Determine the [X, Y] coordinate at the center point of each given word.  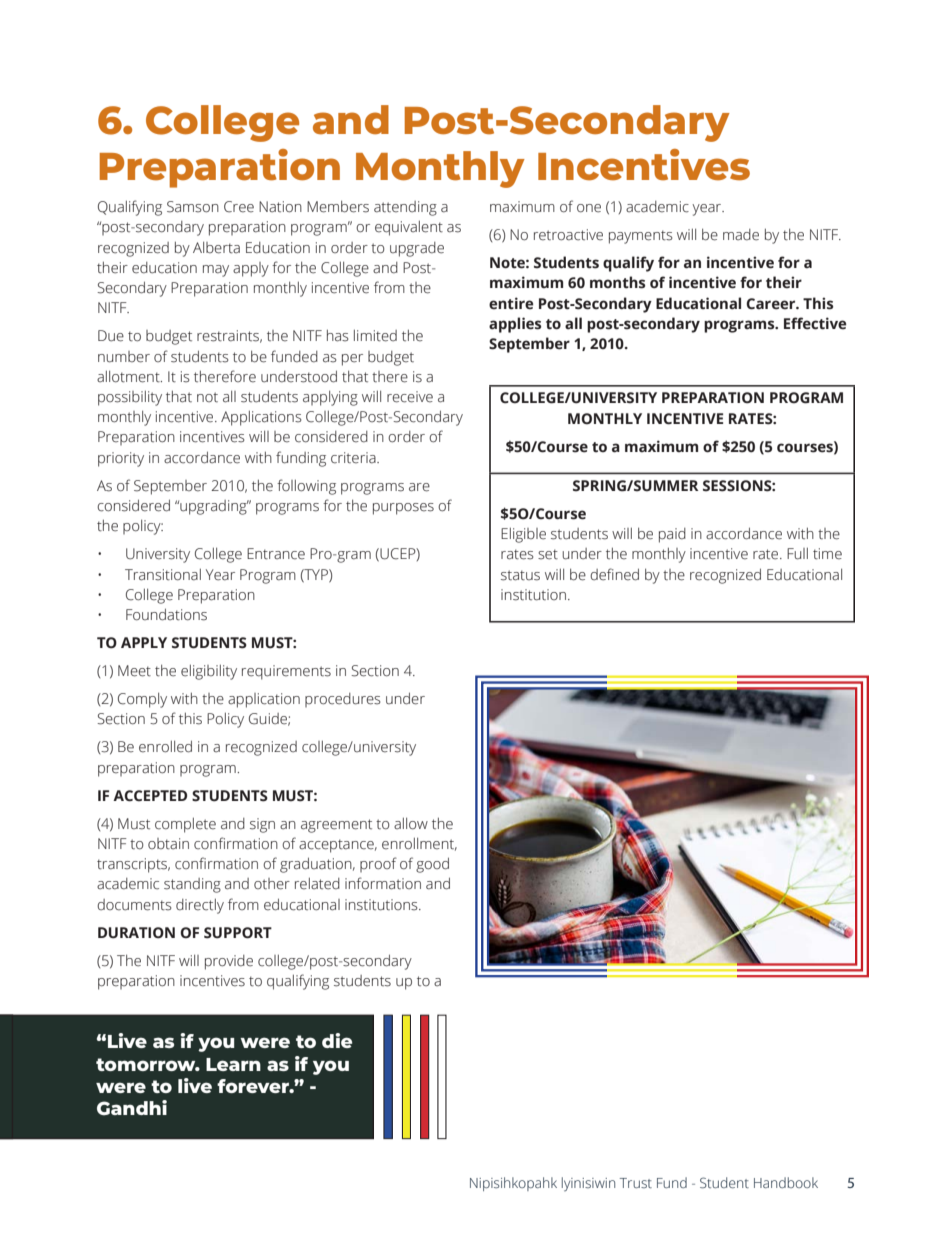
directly [200, 906]
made [741, 235]
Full [797, 554]
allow [411, 824]
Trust [636, 1183]
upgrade [417, 249]
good [432, 865]
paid [672, 535]
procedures [342, 700]
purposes [403, 509]
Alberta [216, 248]
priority [121, 459]
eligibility [209, 672]
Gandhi [132, 1108]
